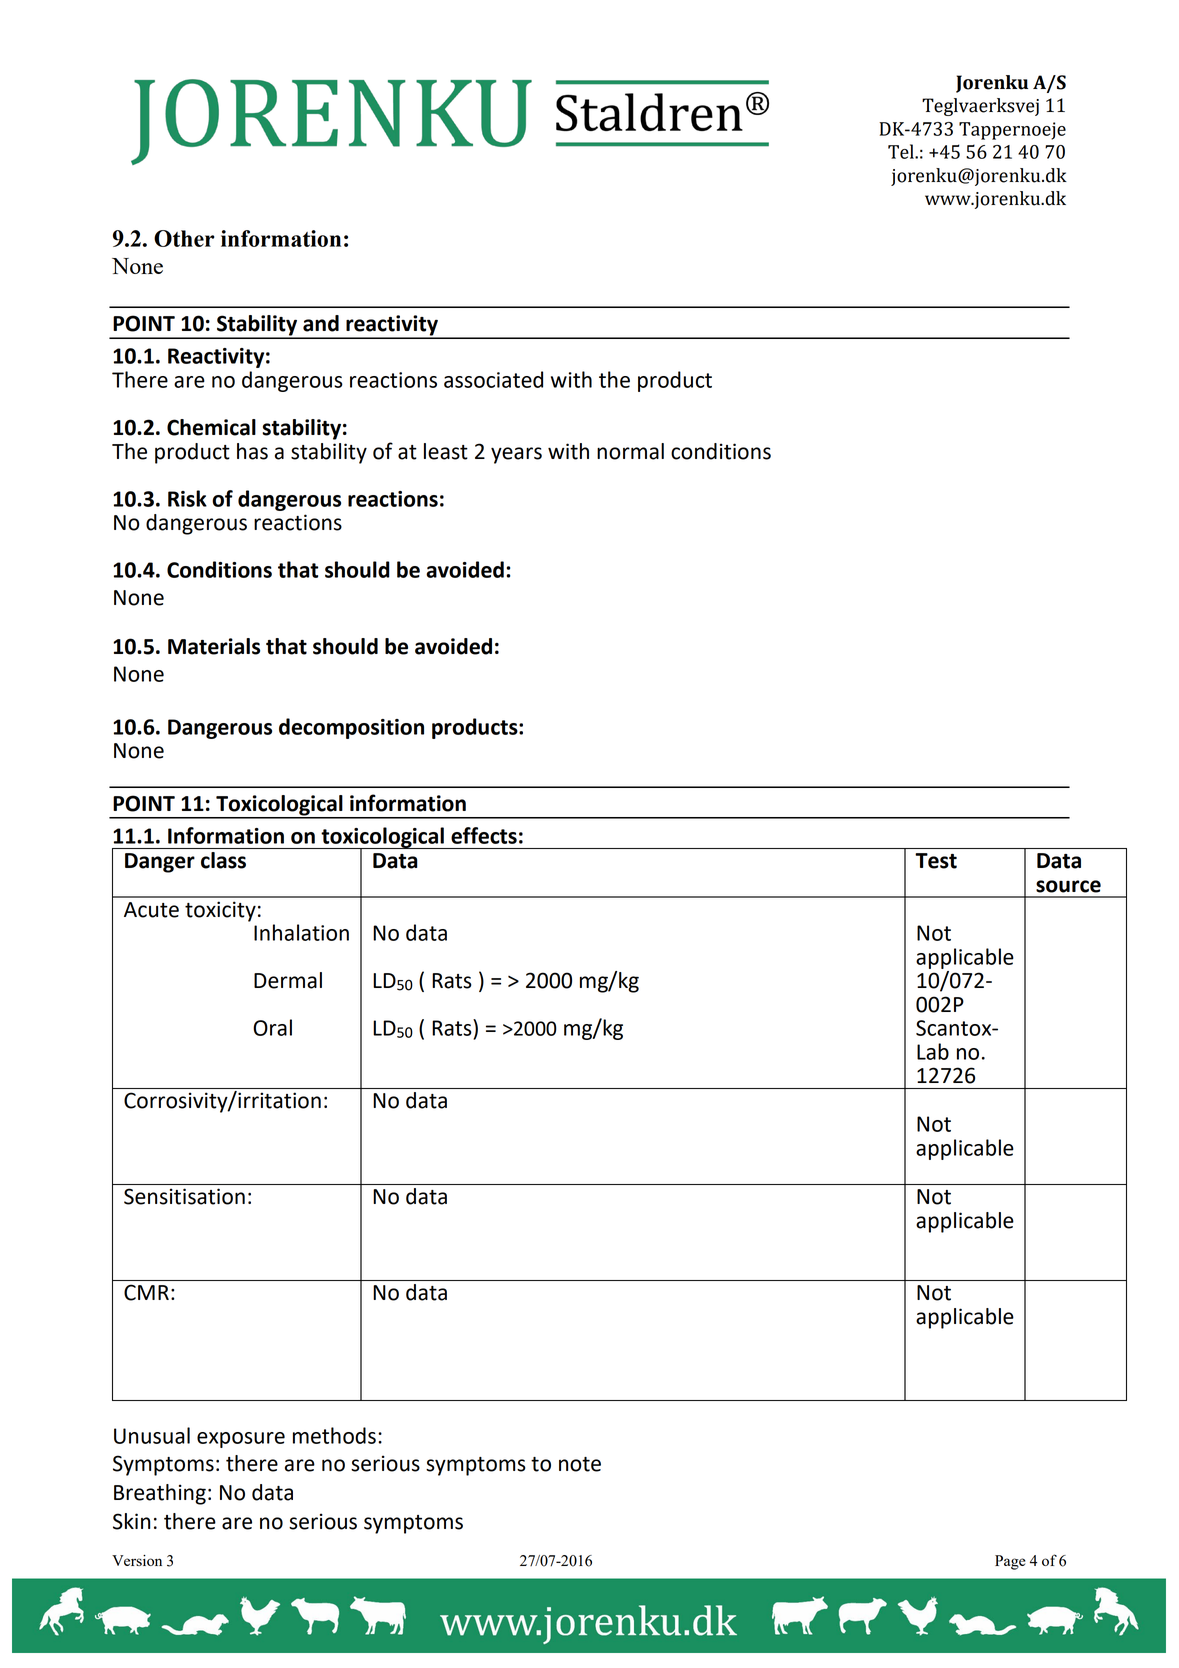 This screenshot has width=1179, height=1668. What do you see at coordinates (288, 980) in the screenshot?
I see `Dermal` at bounding box center [288, 980].
